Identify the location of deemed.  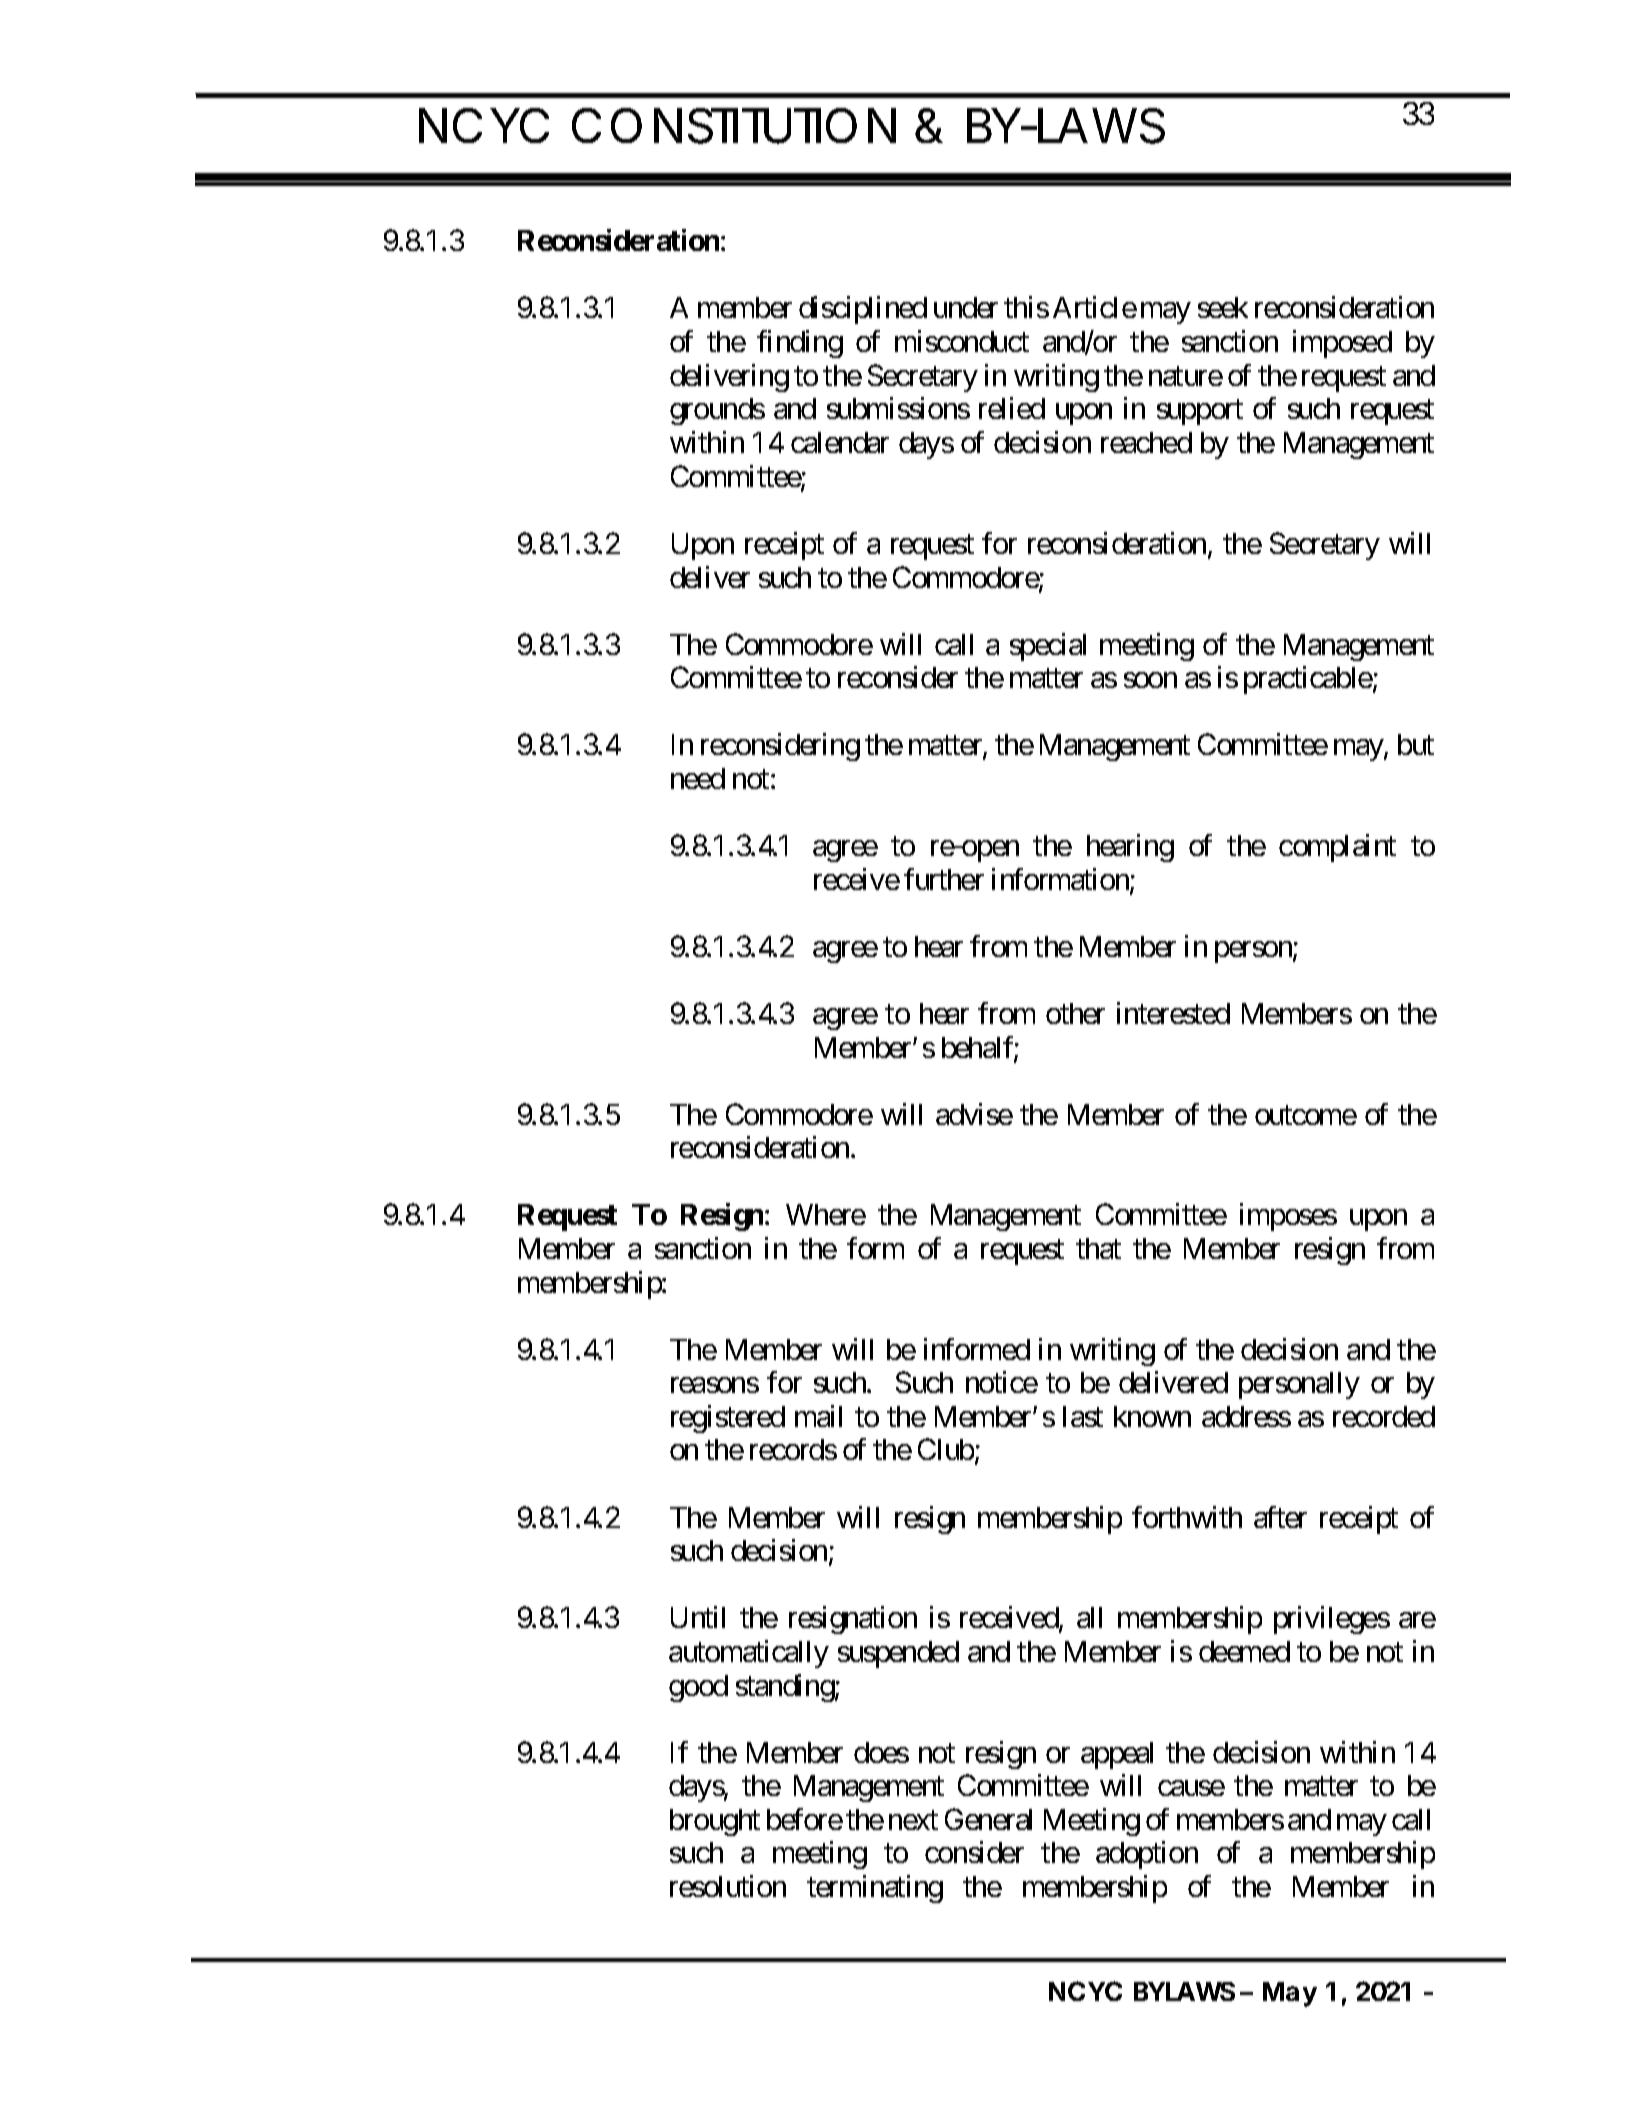
(1244, 1651).
